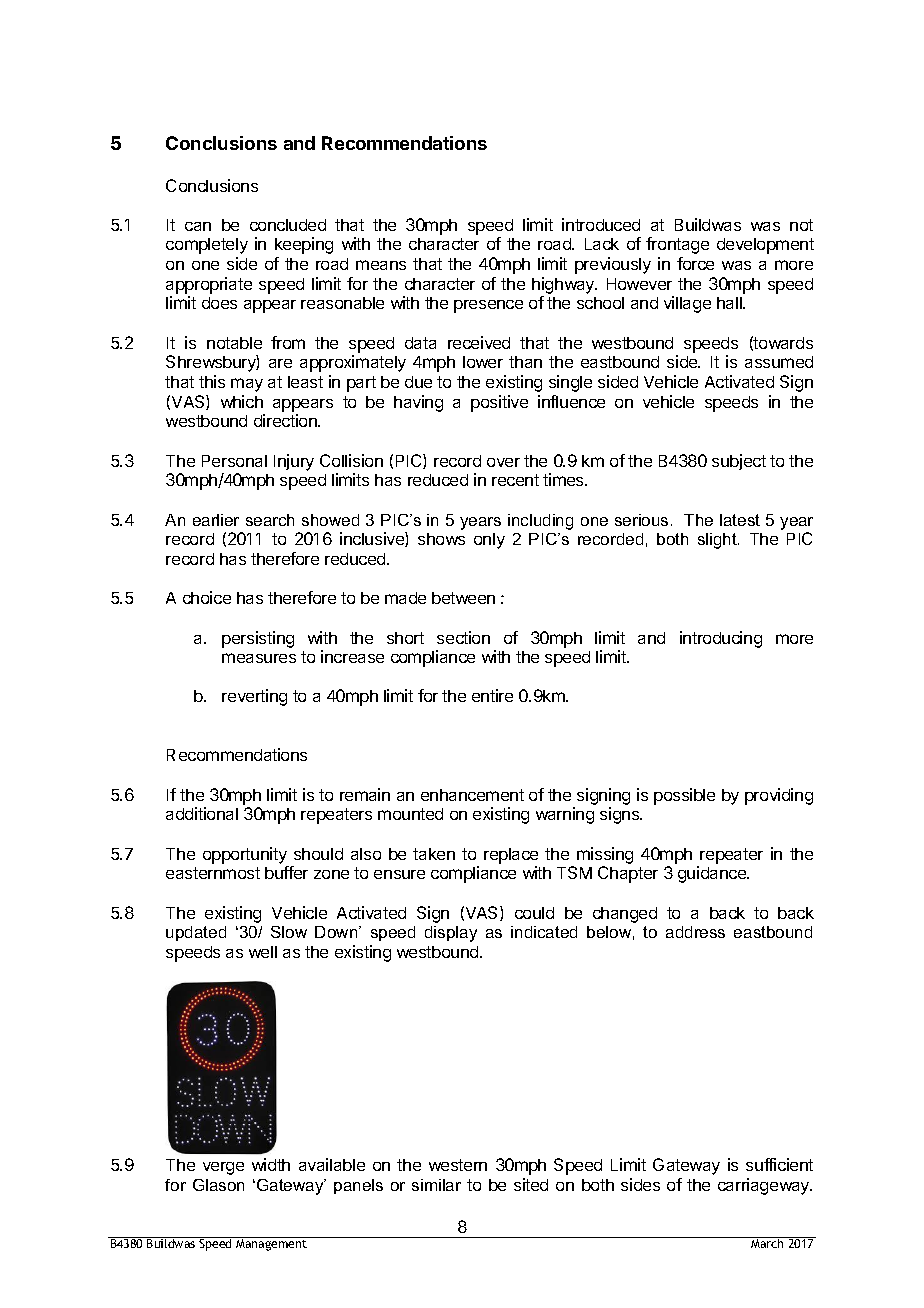 The image size is (924, 1308). I want to click on additional, so click(202, 813).
